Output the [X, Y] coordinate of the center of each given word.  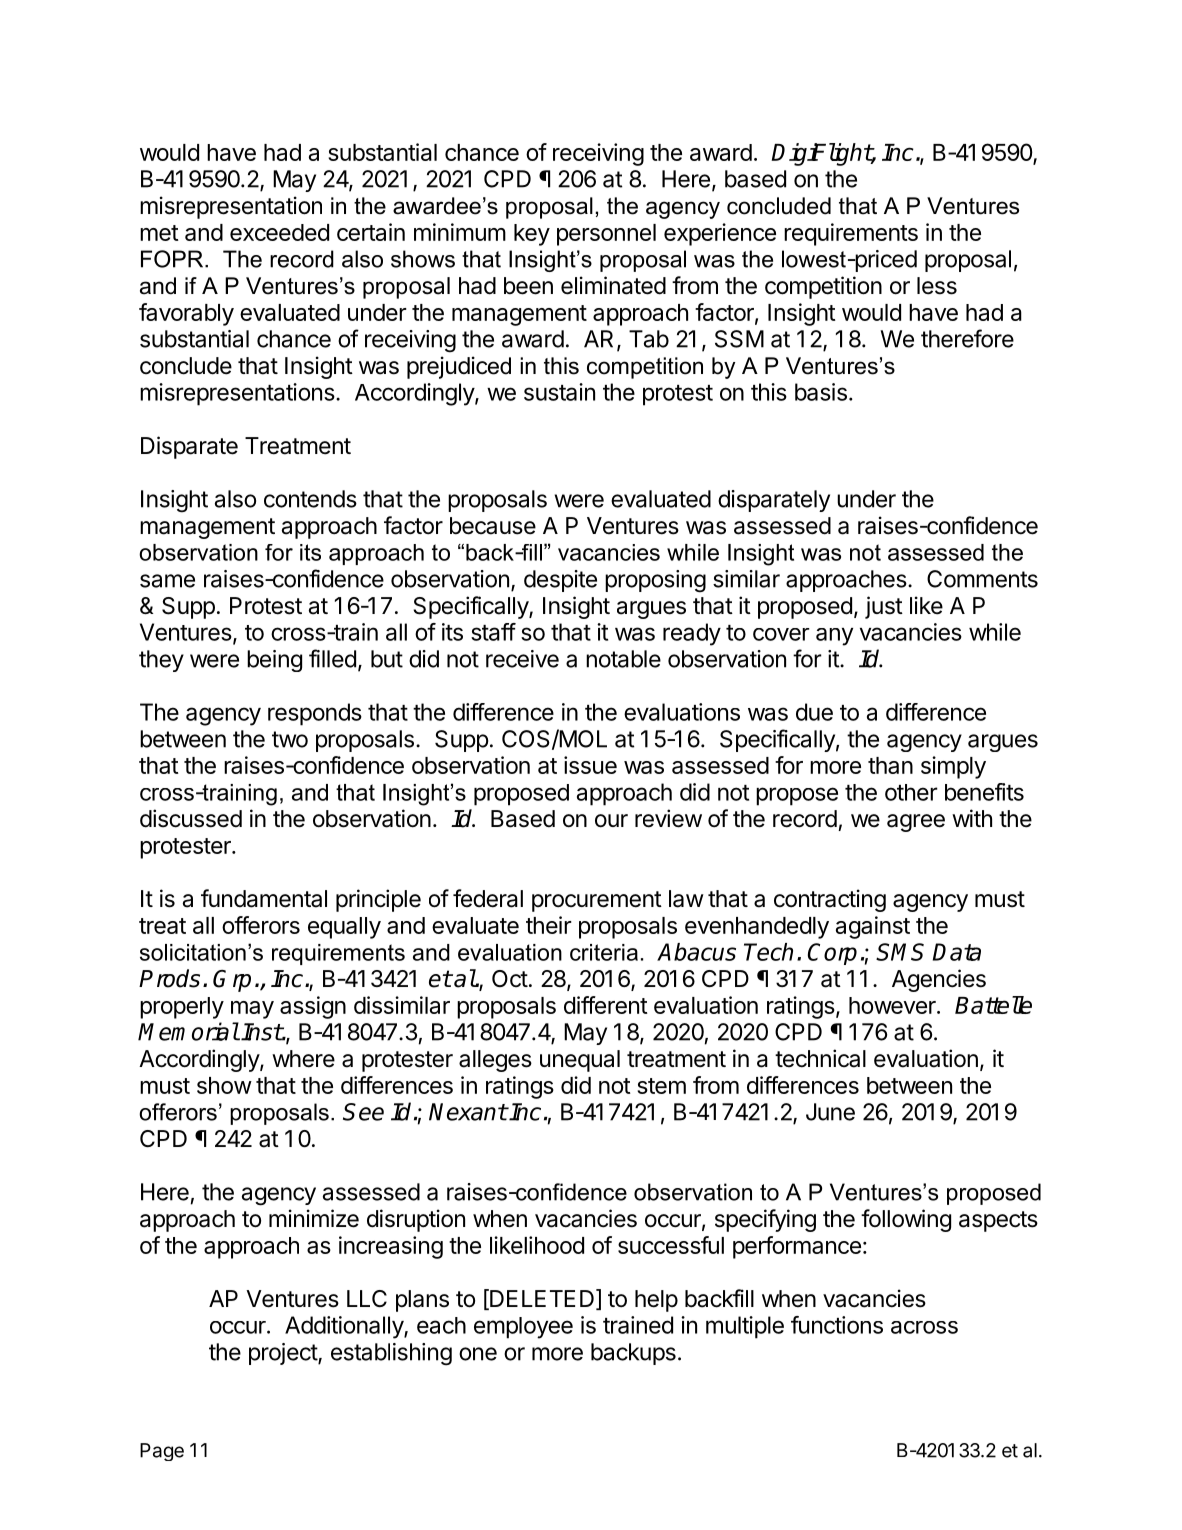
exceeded [279, 232]
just [884, 607]
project [284, 1354]
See [363, 1112]
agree [916, 823]
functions [837, 1325]
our [611, 821]
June [830, 1112]
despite [560, 581]
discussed [191, 818]
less [937, 286]
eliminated [613, 285]
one [478, 1354]
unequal [580, 1061]
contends [310, 499]
